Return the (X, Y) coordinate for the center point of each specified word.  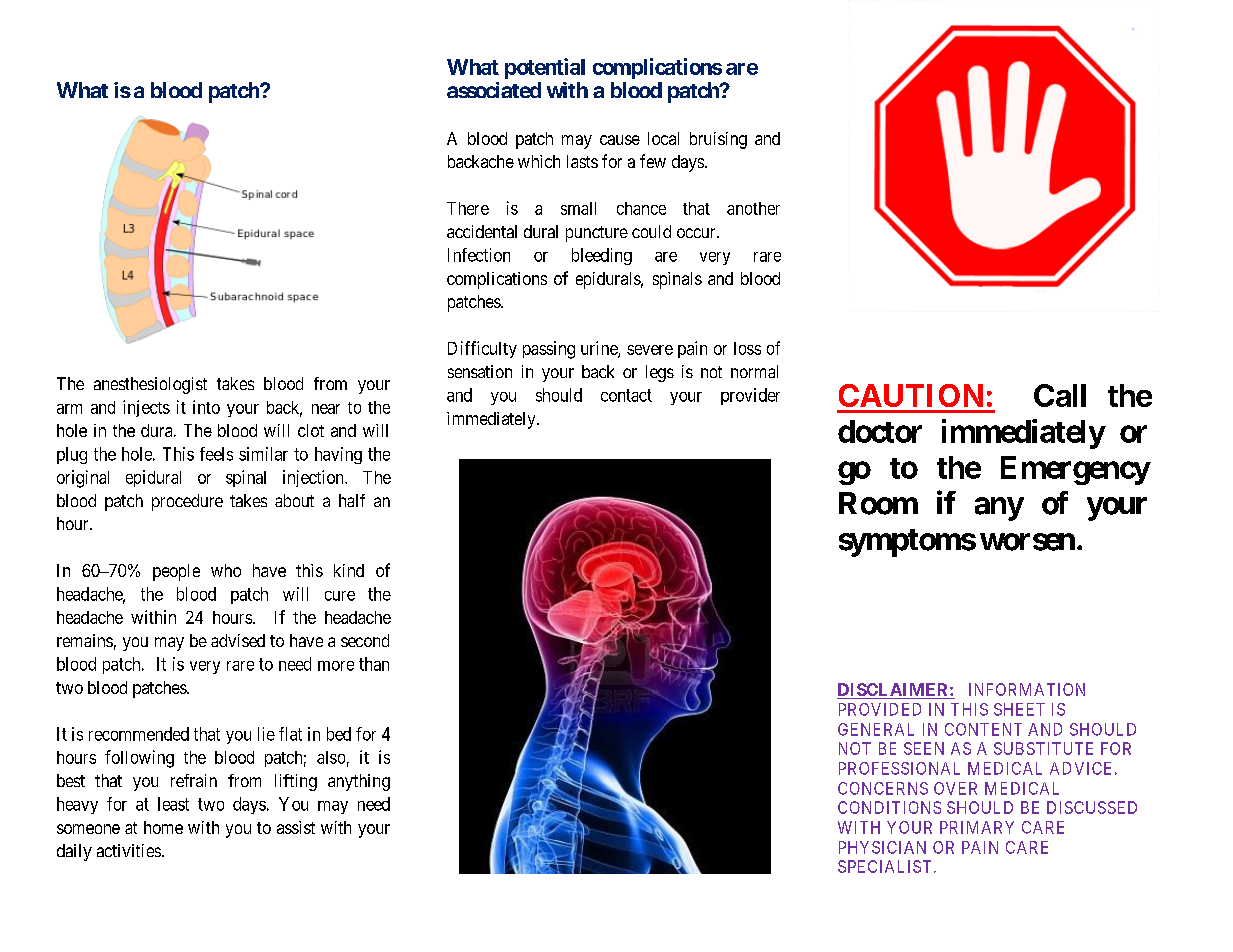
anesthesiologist (150, 385)
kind (349, 570)
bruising (718, 140)
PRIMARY (977, 827)
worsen (1027, 542)
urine (600, 349)
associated (494, 90)
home (163, 827)
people (176, 572)
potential (545, 68)
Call (1060, 395)
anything (359, 782)
